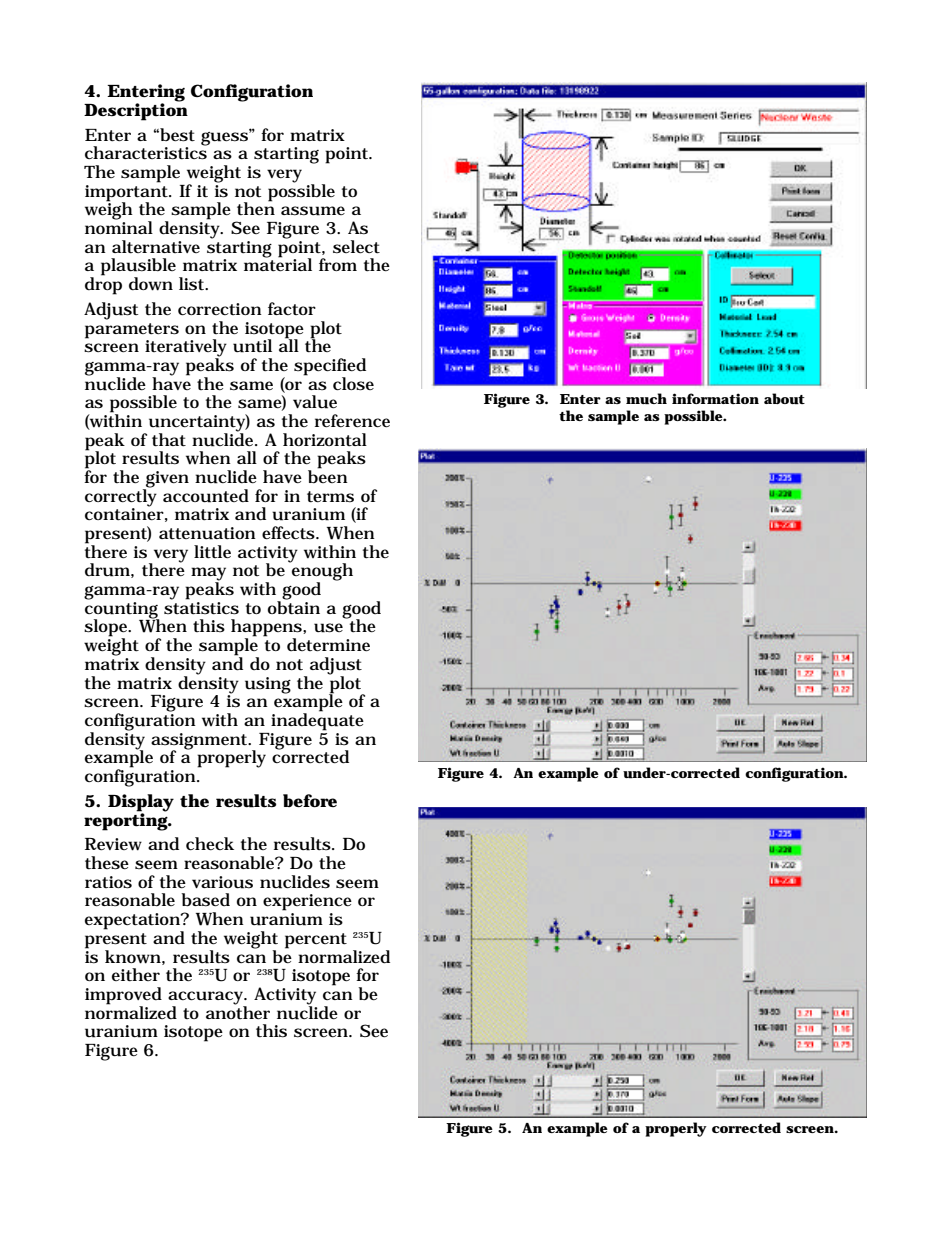 The image size is (952, 1233). What do you see at coordinates (147, 152) in the screenshot?
I see `characteristics` at bounding box center [147, 152].
